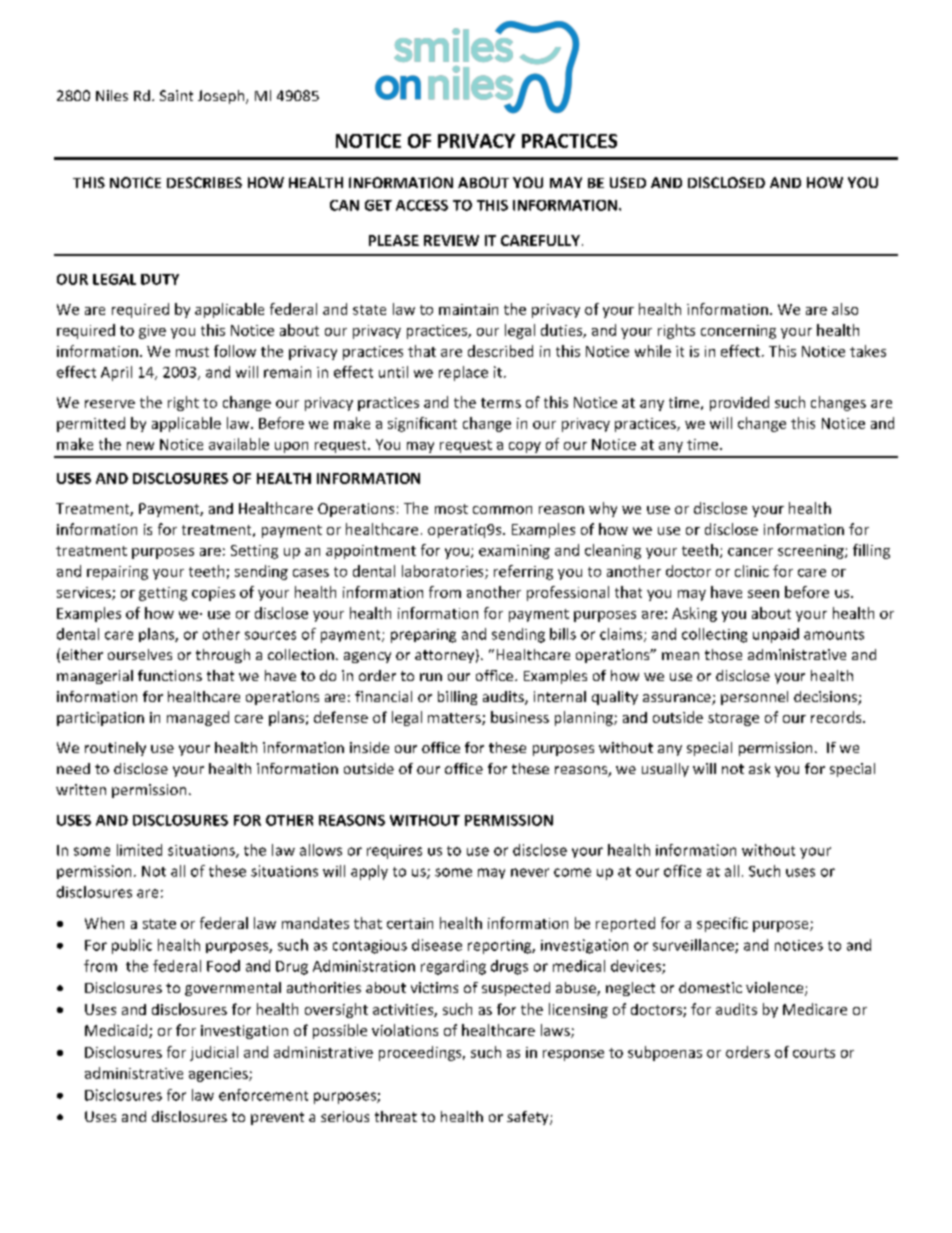 This page has width=952, height=1233. What do you see at coordinates (628, 182) in the page?
I see `USED` at bounding box center [628, 182].
